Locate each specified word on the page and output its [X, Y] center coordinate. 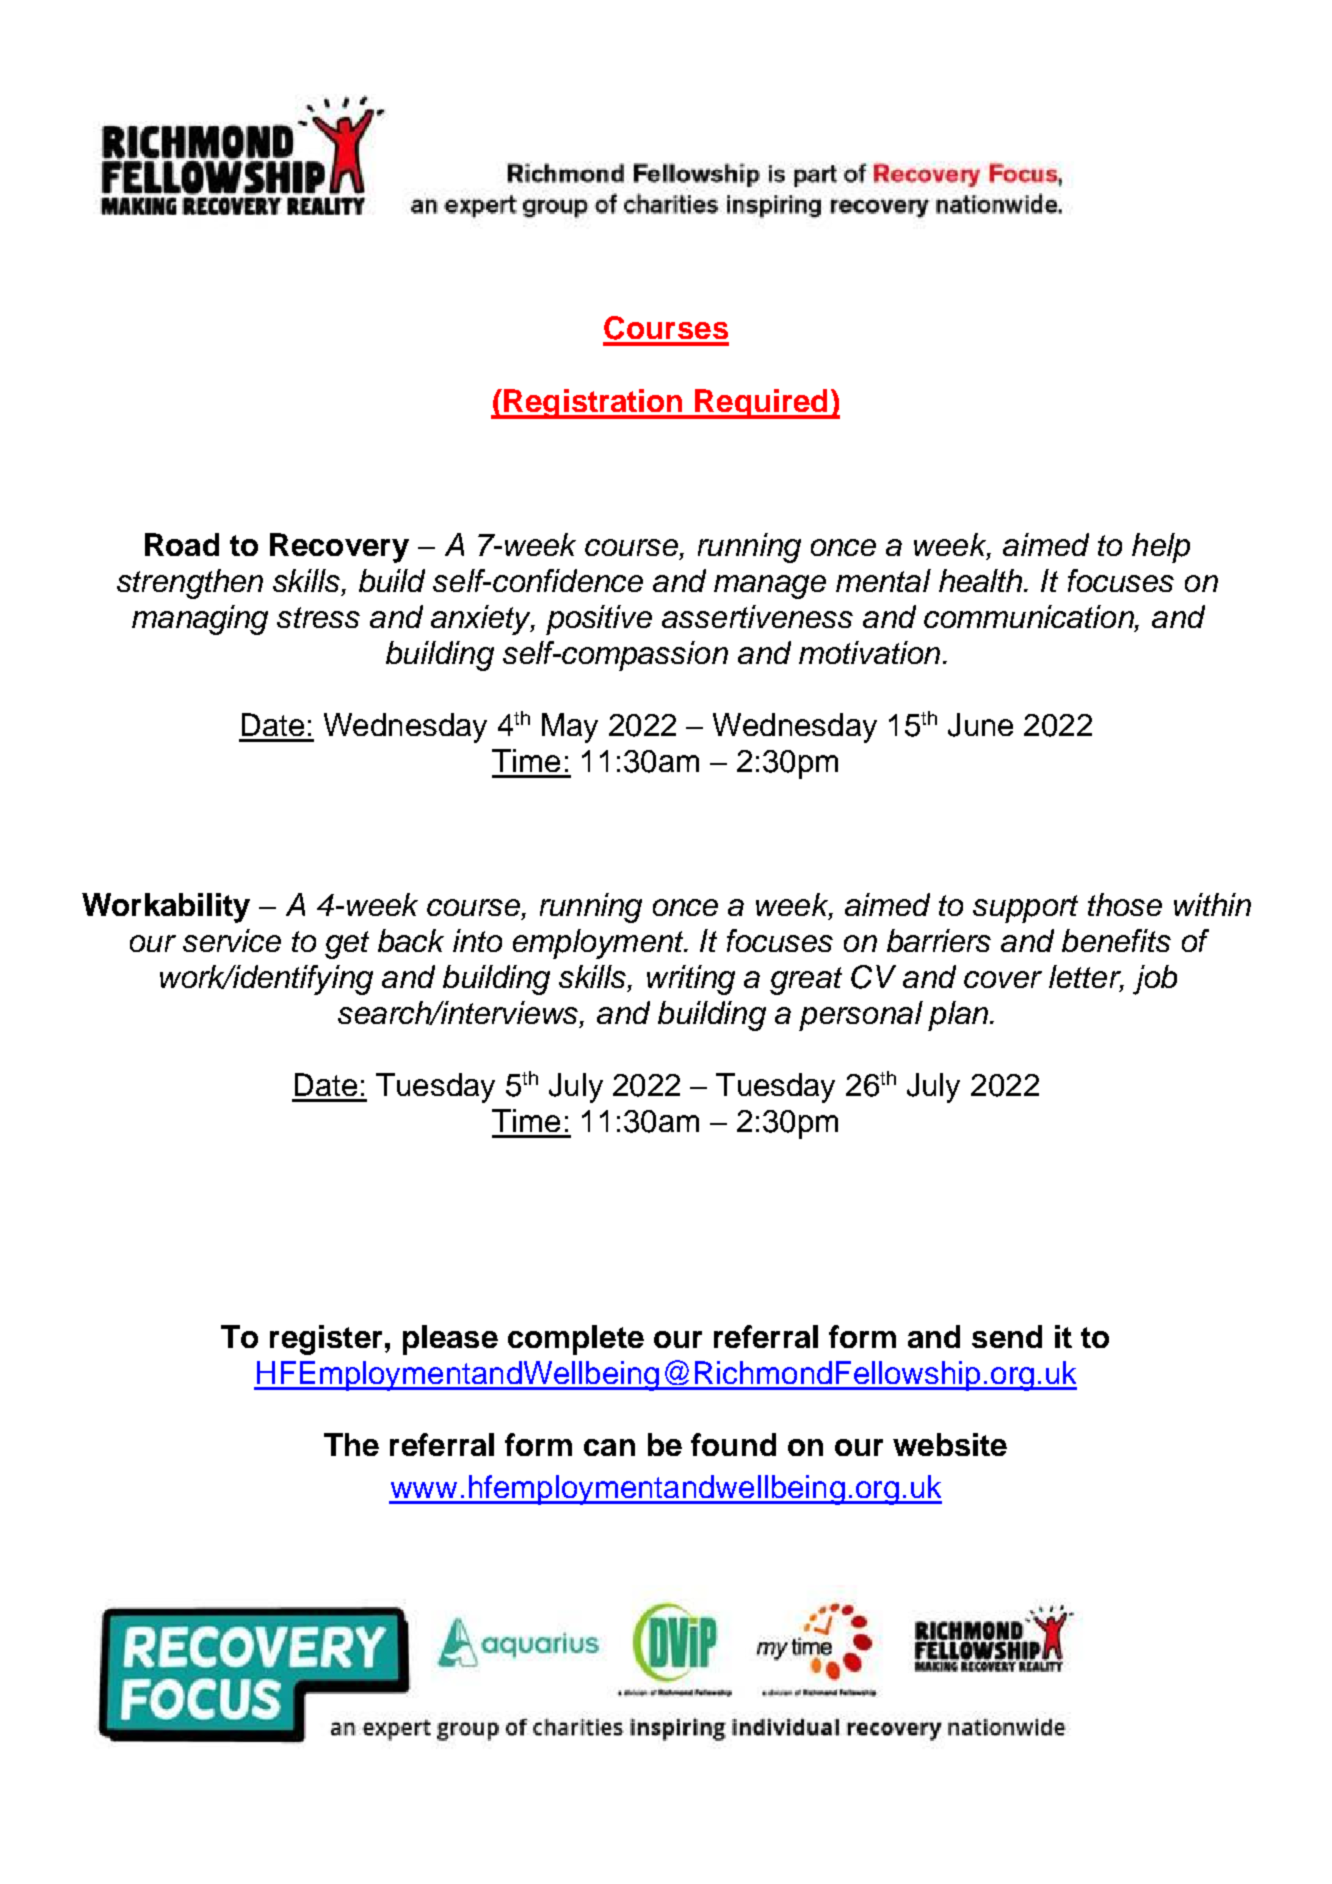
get [347, 945]
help [1161, 548]
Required [762, 404]
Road [182, 544]
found [733, 1444]
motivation [869, 652]
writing [691, 980]
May [570, 728]
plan [959, 1016]
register [326, 1340]
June [980, 725]
